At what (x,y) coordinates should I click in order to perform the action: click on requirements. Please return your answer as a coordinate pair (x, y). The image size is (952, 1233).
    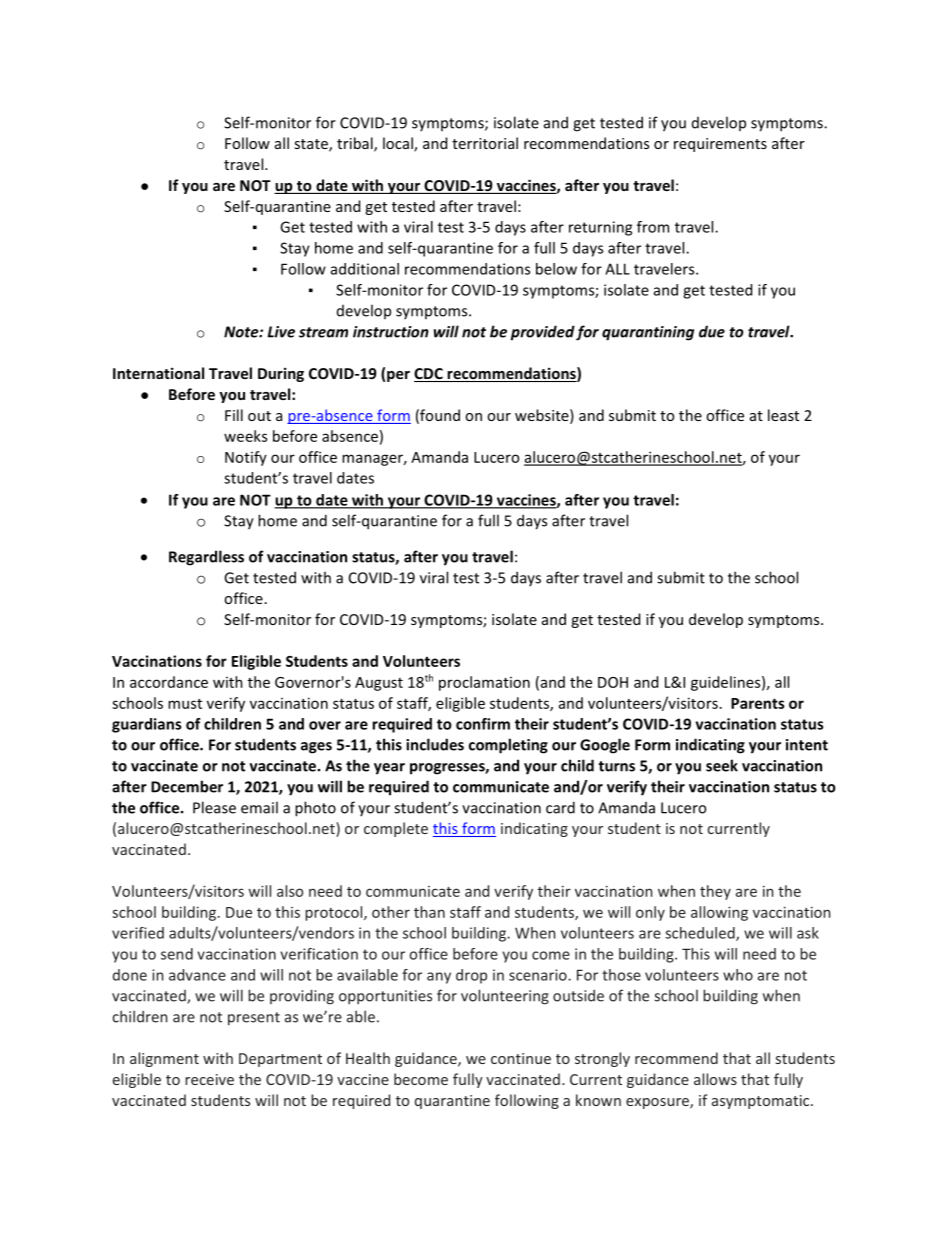
    Looking at the image, I should click on (720, 145).
